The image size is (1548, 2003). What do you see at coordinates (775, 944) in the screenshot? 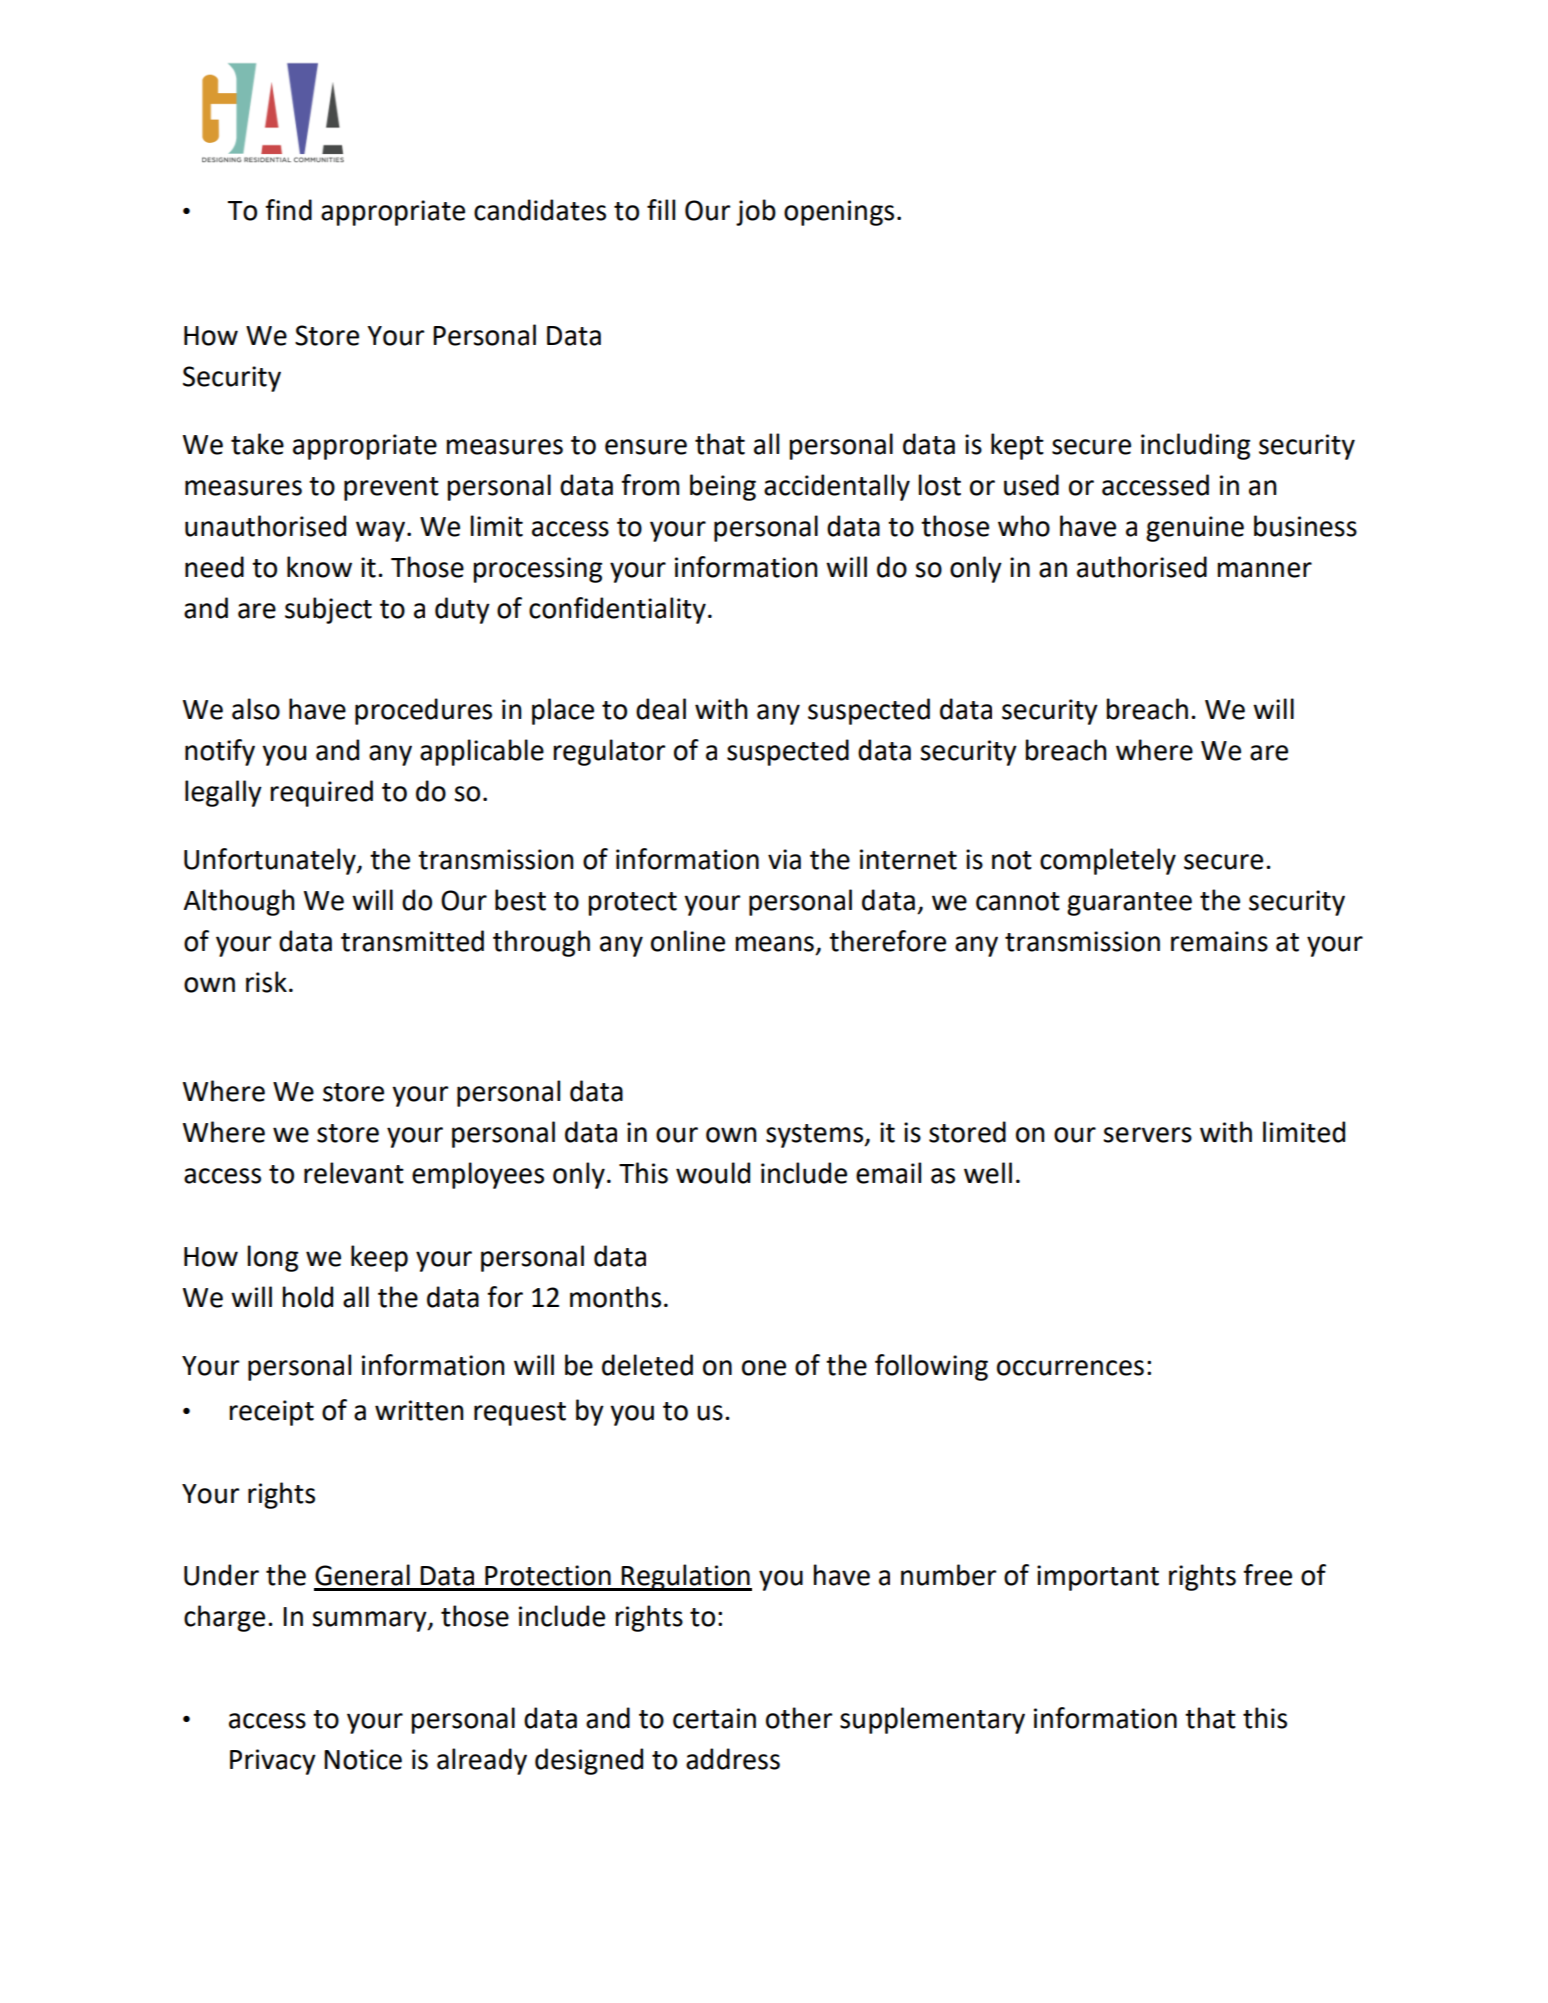
I see `means` at bounding box center [775, 944].
